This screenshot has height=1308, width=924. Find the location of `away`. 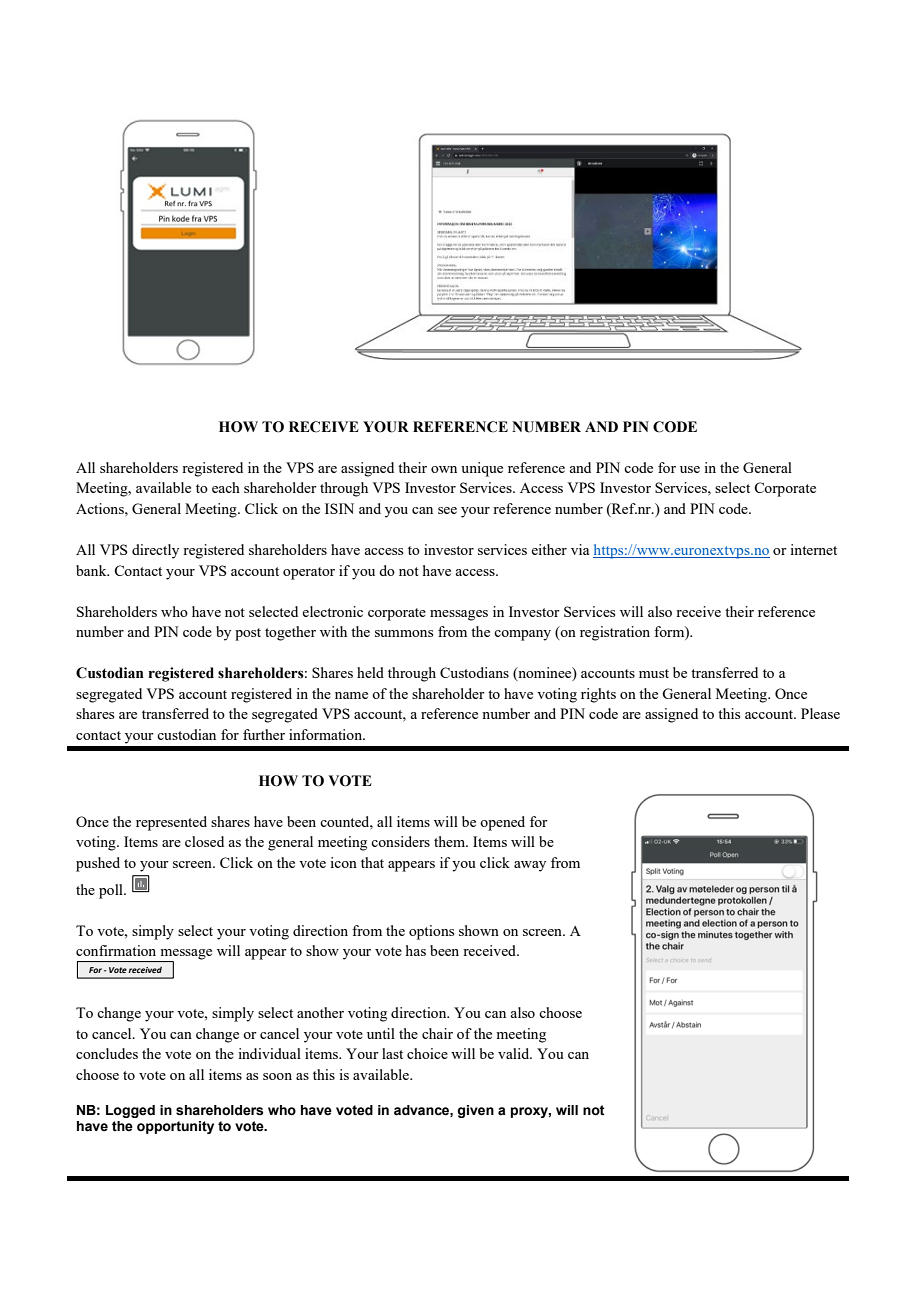

away is located at coordinates (530, 866).
